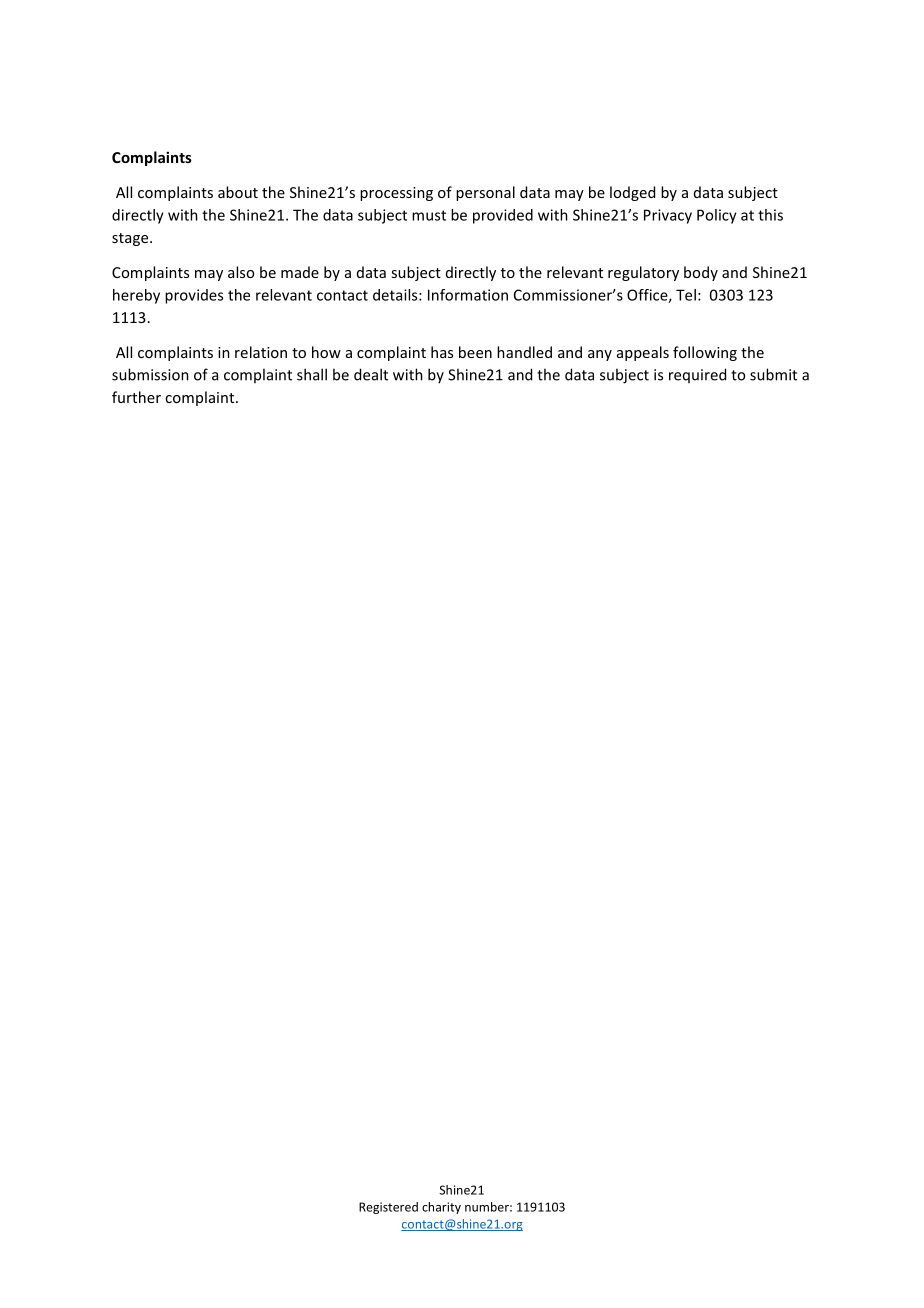 The image size is (924, 1308). What do you see at coordinates (136, 397) in the screenshot?
I see `further` at bounding box center [136, 397].
